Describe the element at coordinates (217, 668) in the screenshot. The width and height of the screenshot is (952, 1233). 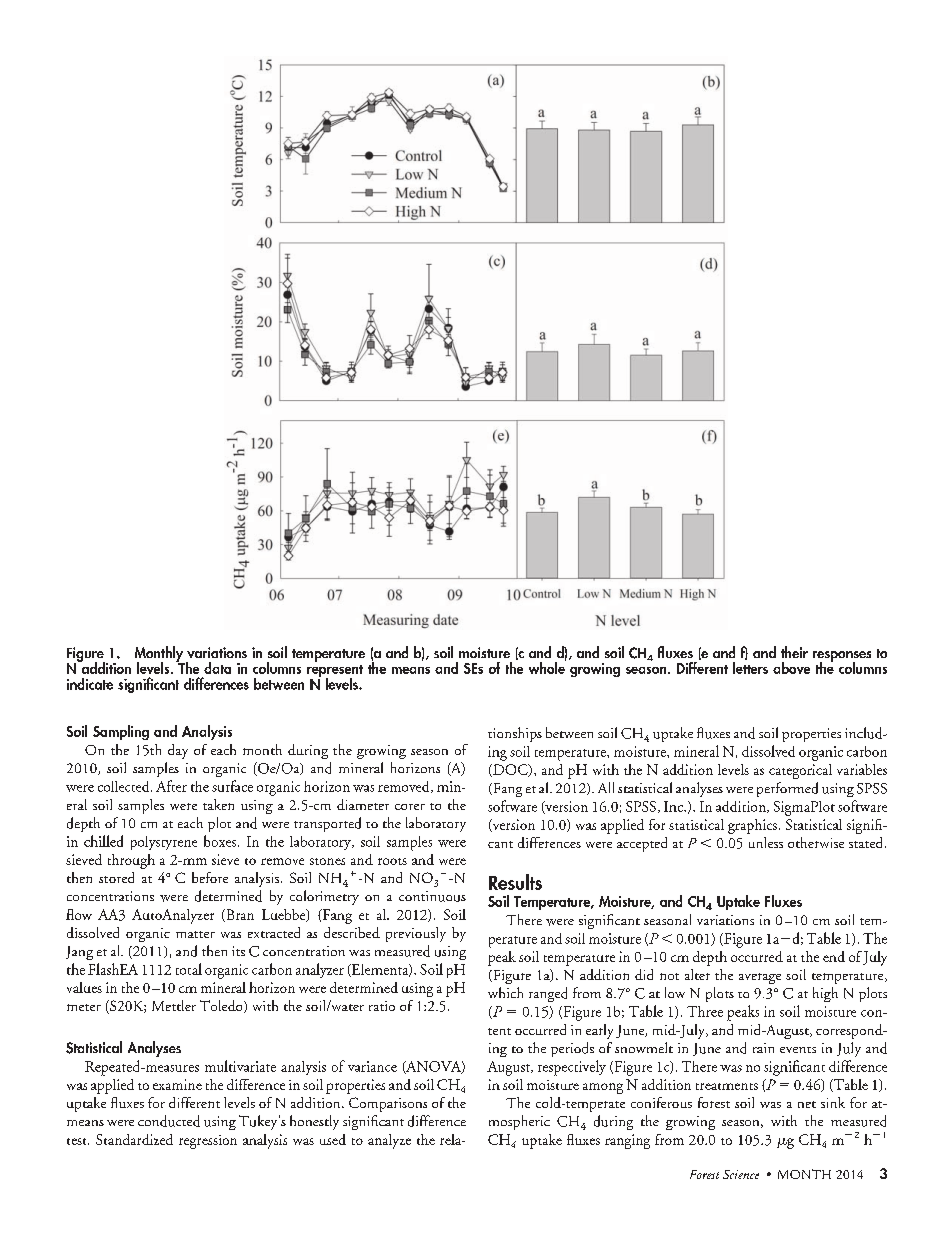
I see `data` at that location.
